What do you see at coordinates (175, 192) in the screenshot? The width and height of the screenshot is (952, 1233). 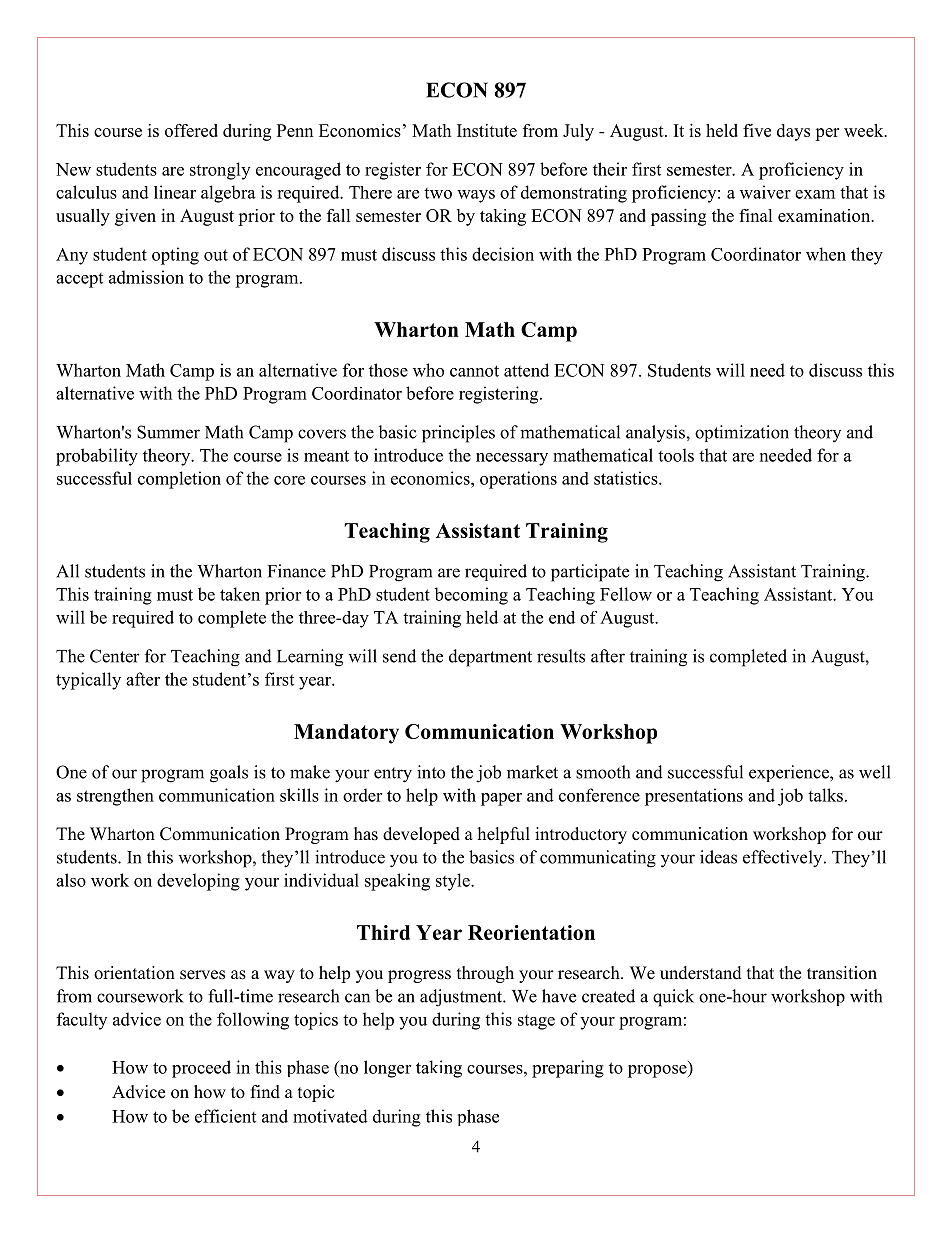 I see `linear` at bounding box center [175, 192].
